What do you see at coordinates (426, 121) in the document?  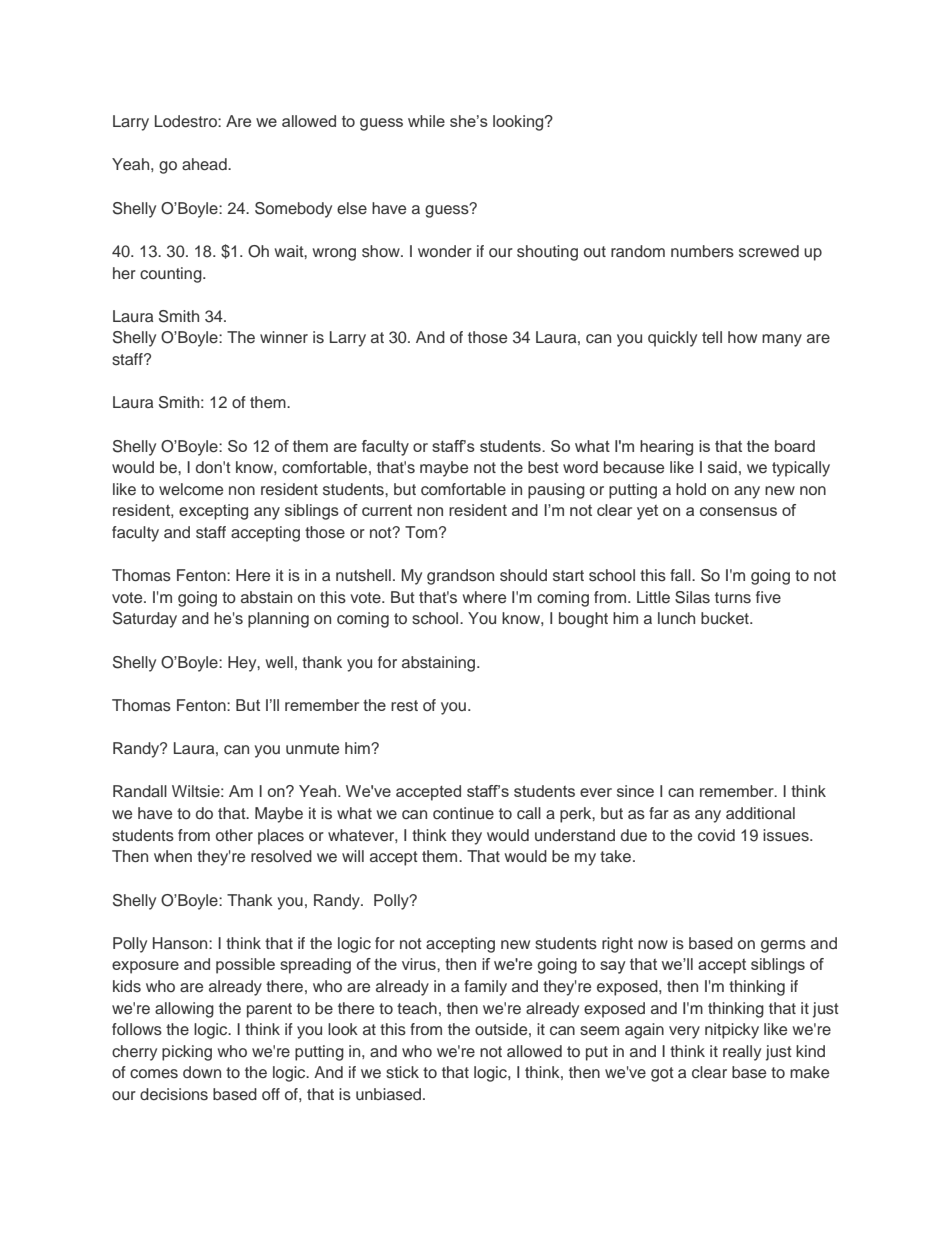 I see `while` at bounding box center [426, 121].
